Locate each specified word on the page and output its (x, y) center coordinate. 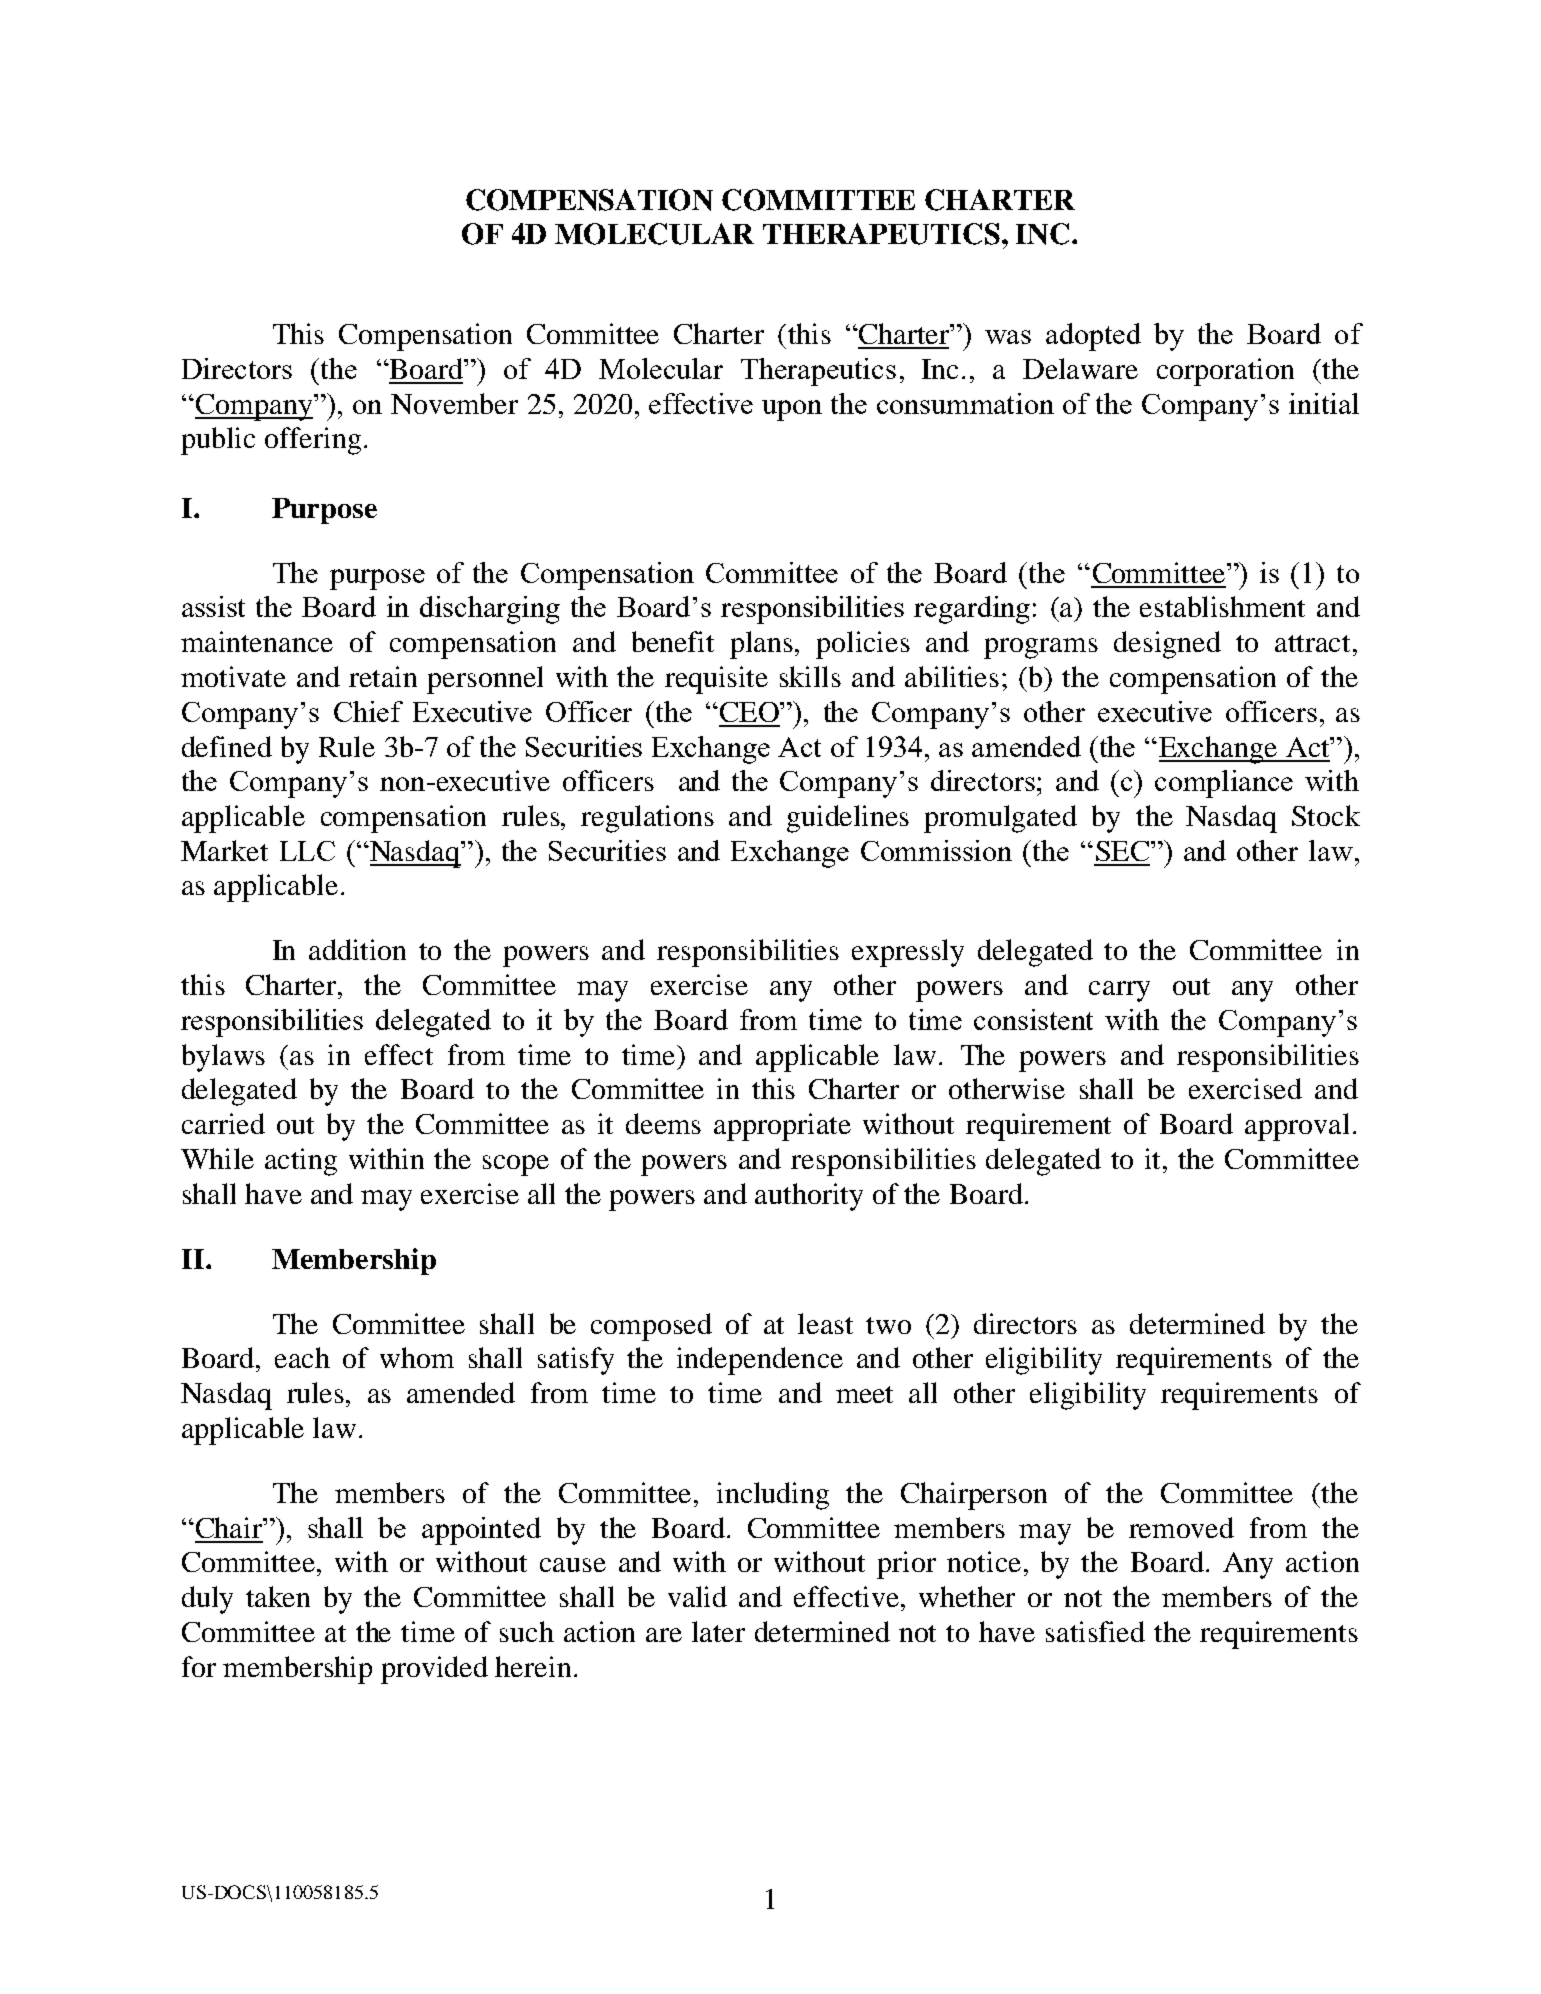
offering (313, 441)
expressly (908, 953)
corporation (1225, 372)
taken (278, 1596)
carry (1119, 991)
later (718, 1631)
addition (357, 949)
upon (792, 410)
